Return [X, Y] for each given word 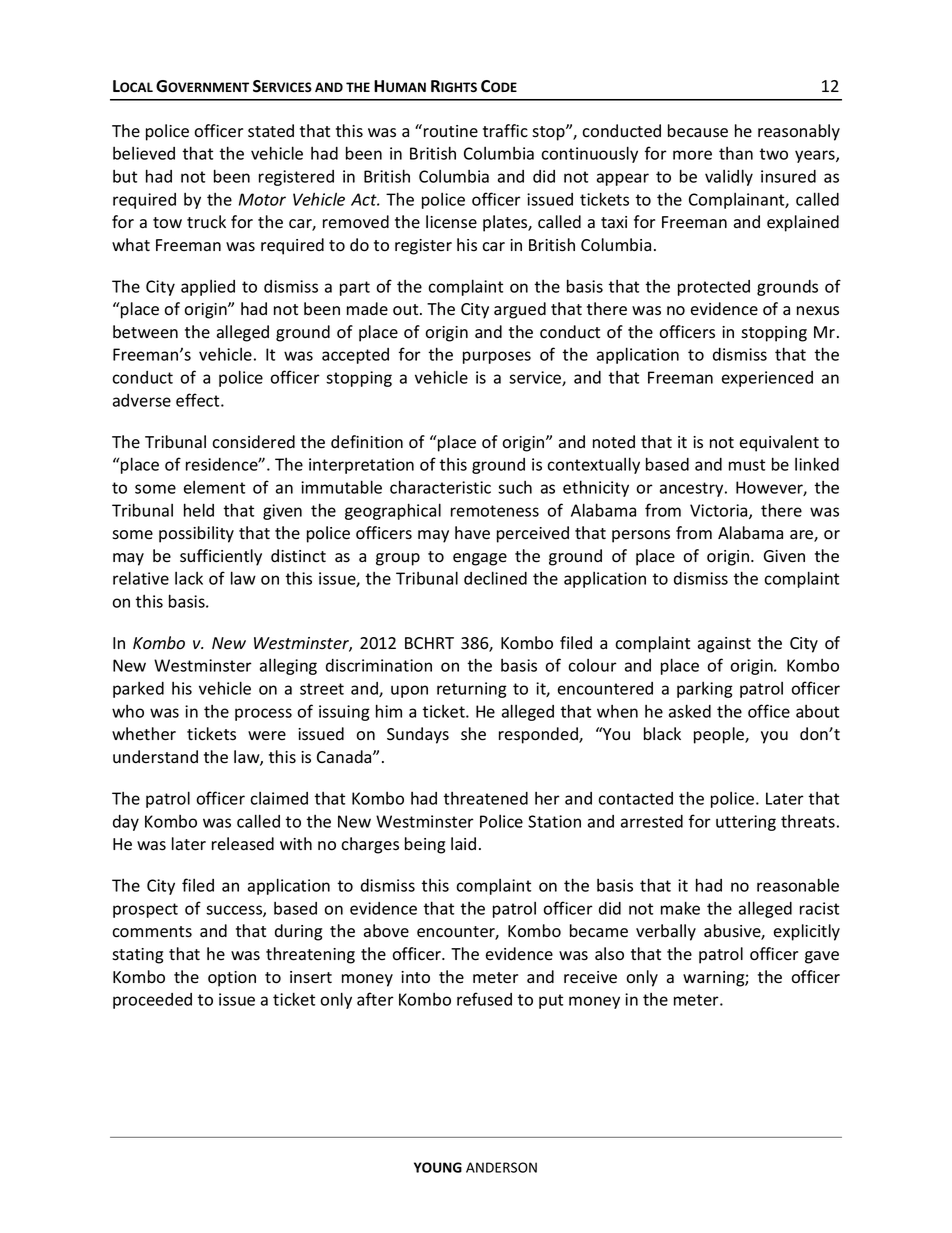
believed [144, 153]
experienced [767, 379]
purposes [497, 357]
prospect [145, 910]
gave [822, 957]
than [736, 153]
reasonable [798, 885]
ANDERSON [501, 1167]
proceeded [152, 1001]
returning [472, 690]
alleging [288, 666]
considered [253, 442]
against [724, 645]
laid [463, 843]
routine [451, 131]
